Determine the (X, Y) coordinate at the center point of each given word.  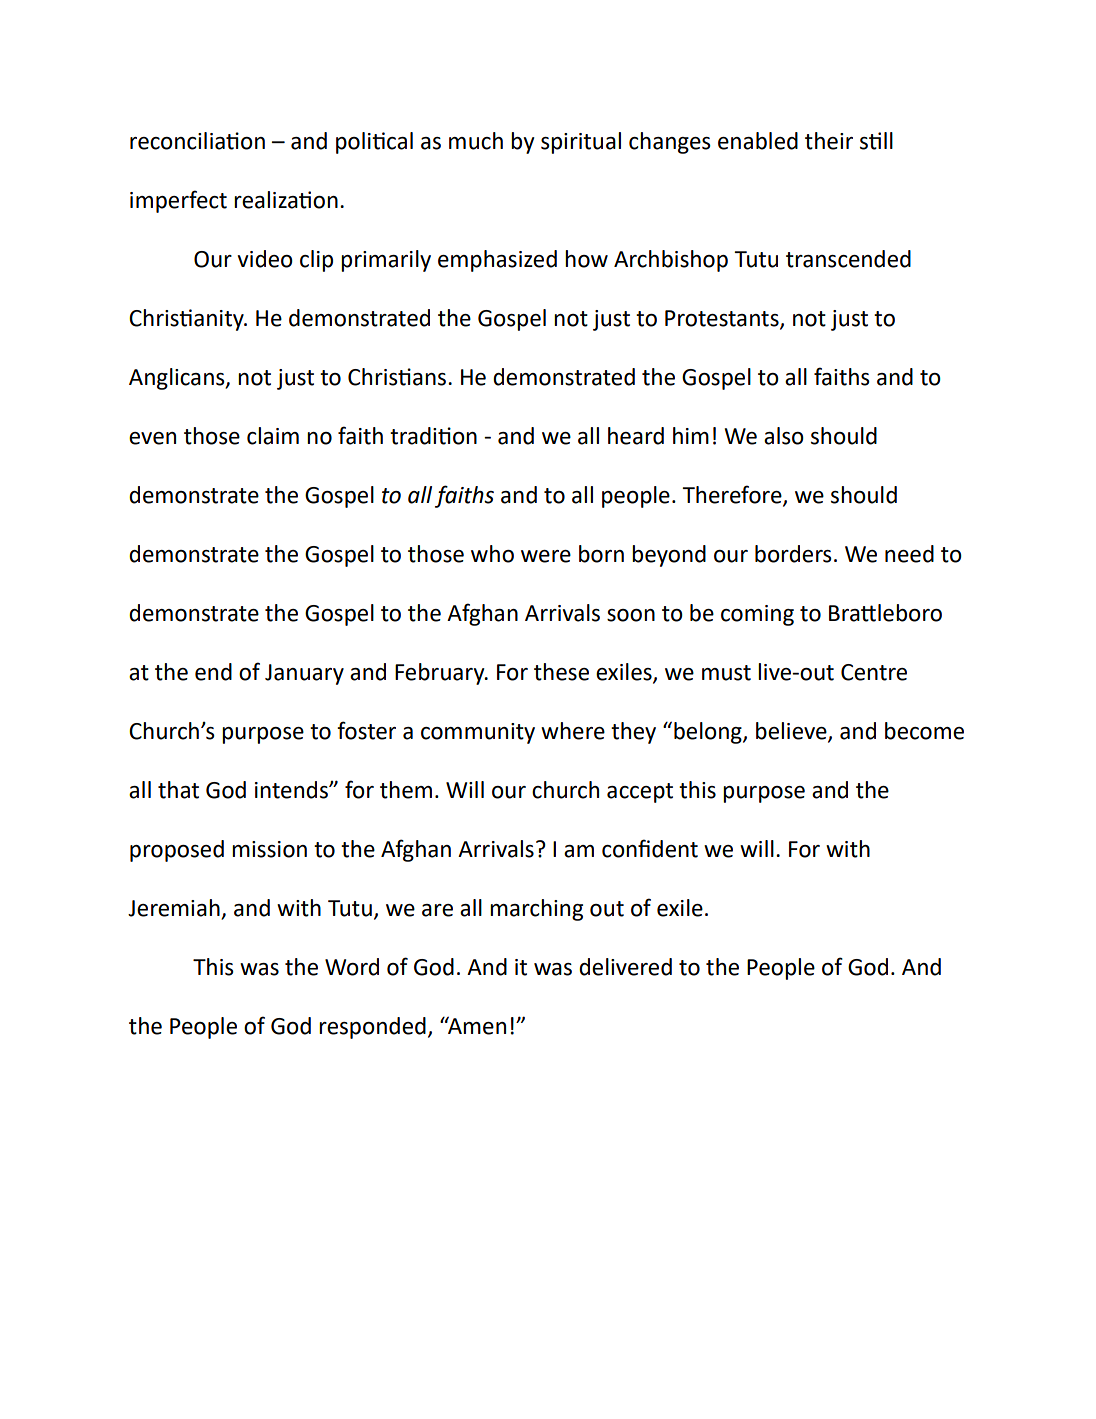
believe (792, 732)
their (829, 141)
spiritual (581, 143)
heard (636, 436)
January (304, 674)
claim (273, 436)
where (573, 731)
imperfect (178, 201)
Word (352, 967)
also (784, 436)
